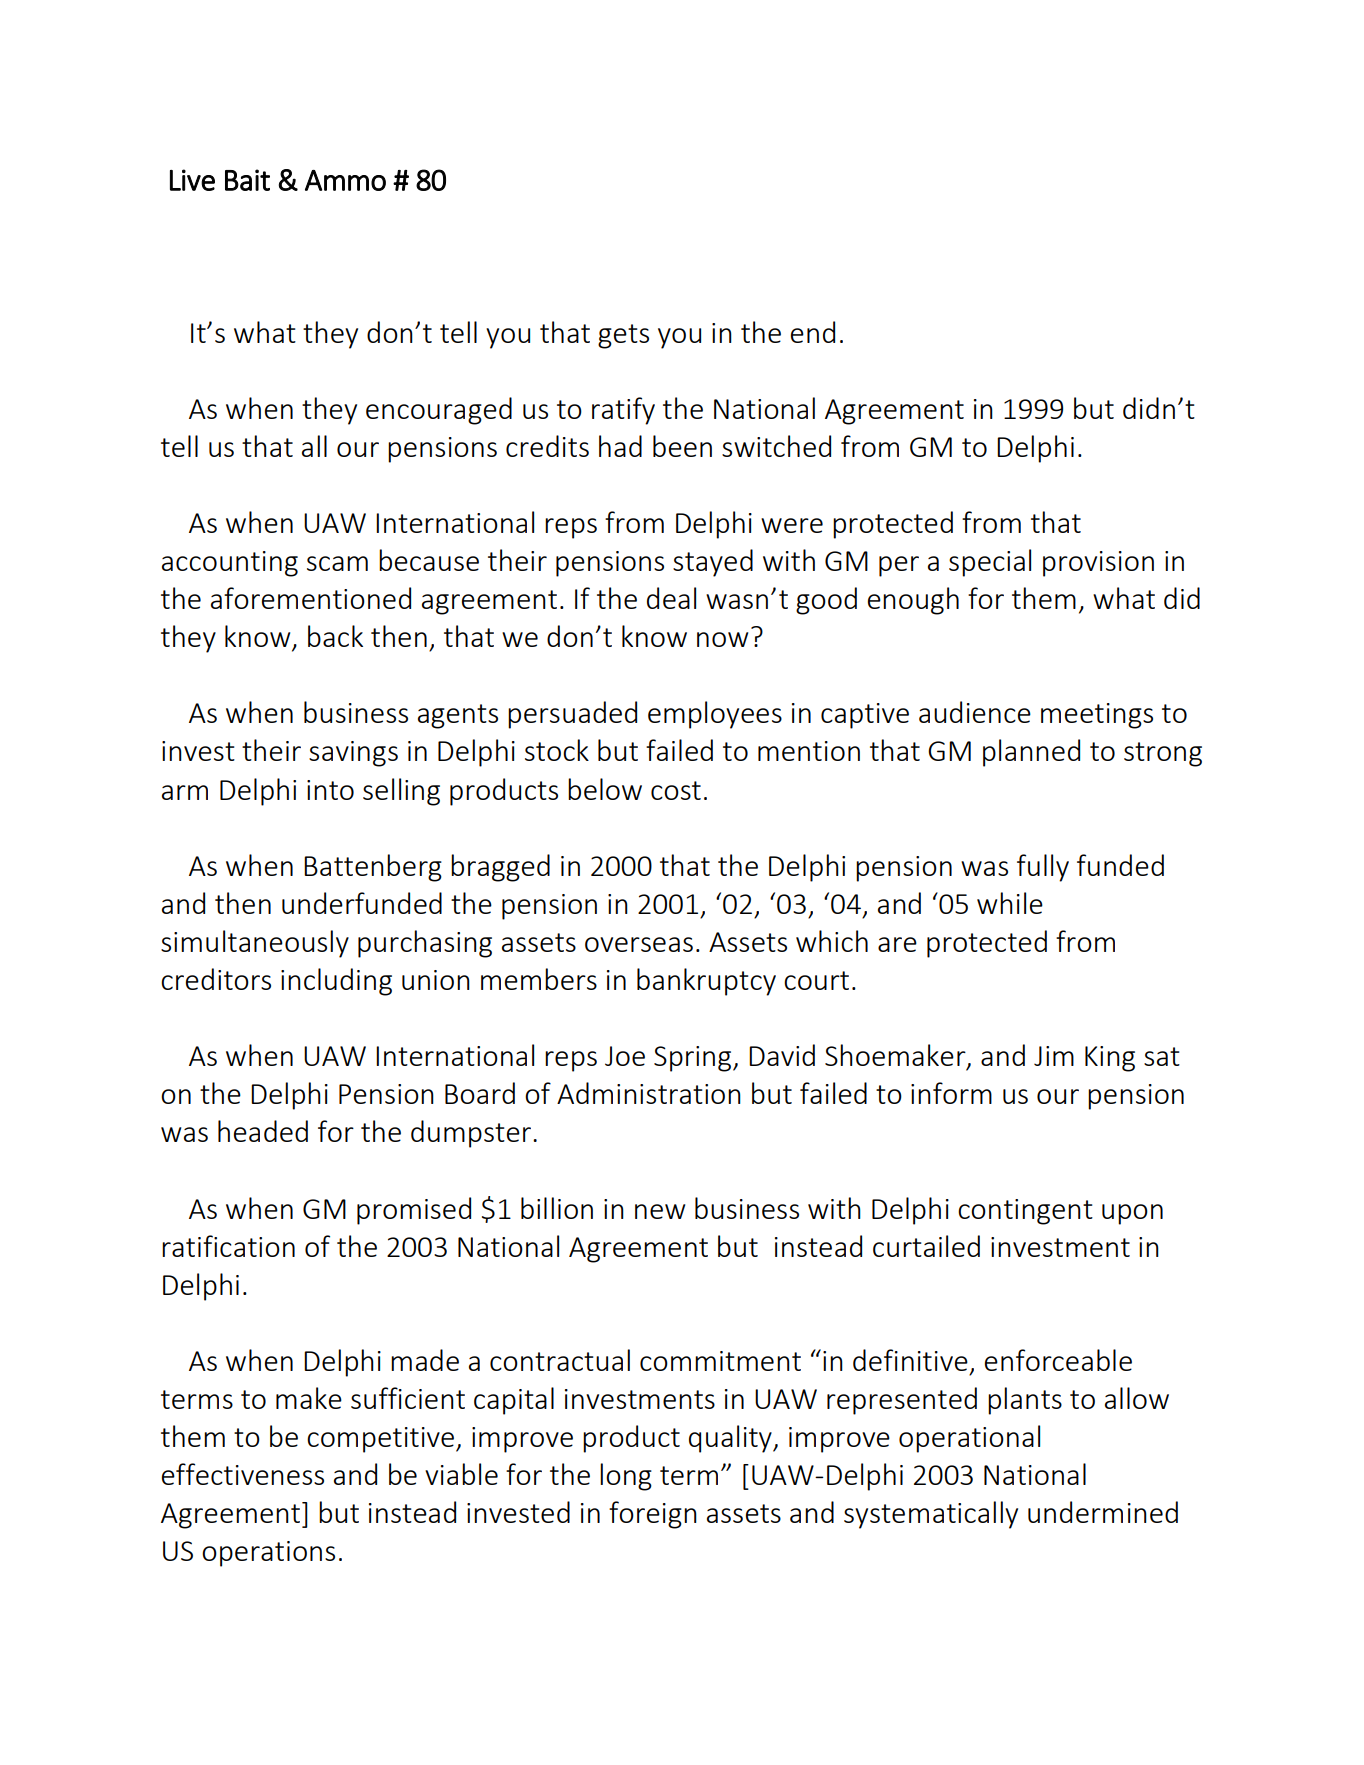 This screenshot has height=1765, width=1364. Describe the element at coordinates (713, 563) in the screenshot. I see `stayed` at that location.
